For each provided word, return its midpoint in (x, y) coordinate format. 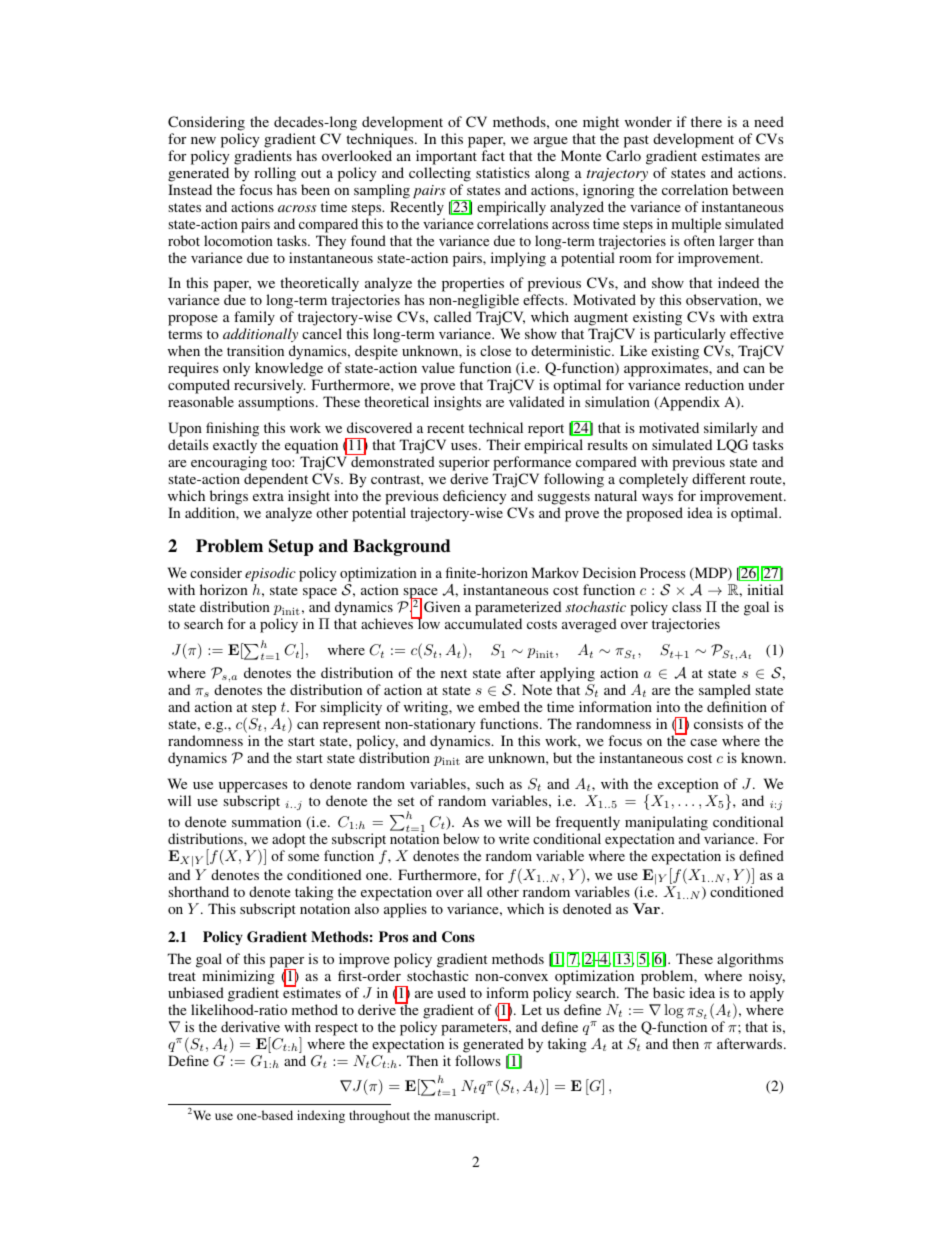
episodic (270, 576)
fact (493, 155)
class (686, 606)
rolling (275, 174)
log (674, 1011)
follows (478, 1060)
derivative (250, 1026)
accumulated (483, 623)
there (706, 121)
